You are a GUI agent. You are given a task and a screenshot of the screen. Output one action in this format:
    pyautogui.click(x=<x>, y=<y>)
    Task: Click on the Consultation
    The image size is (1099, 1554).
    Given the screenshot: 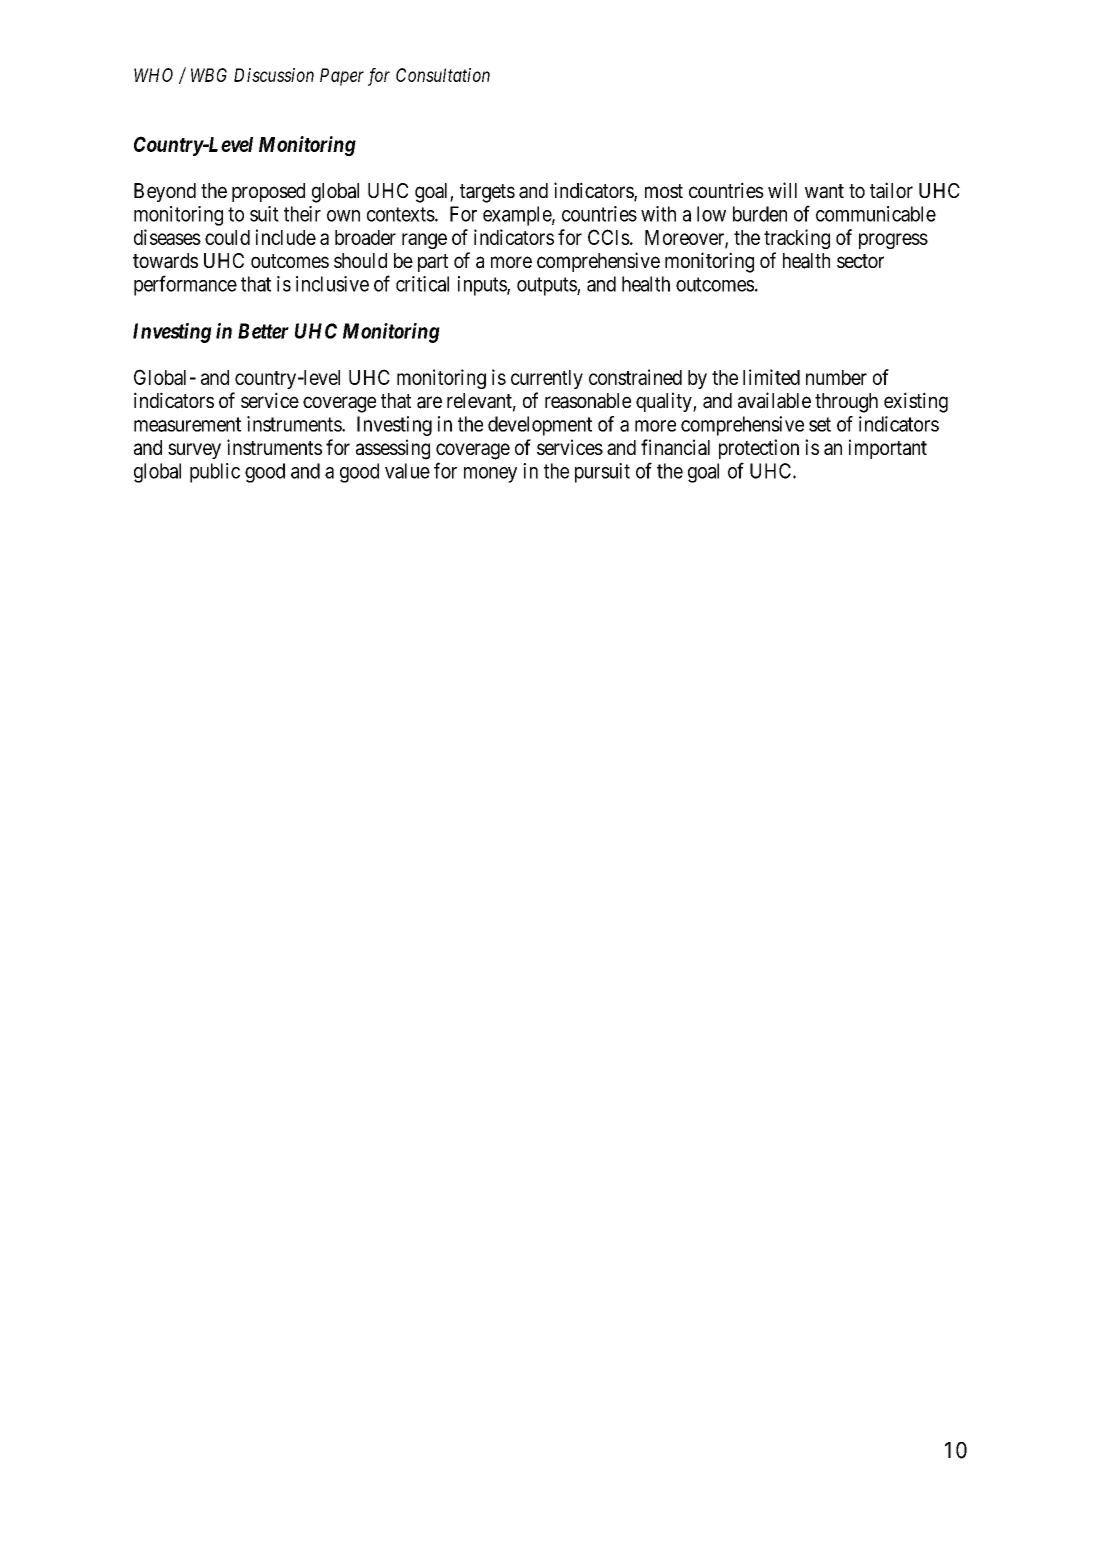 What is the action you would take?
    pyautogui.click(x=443, y=75)
